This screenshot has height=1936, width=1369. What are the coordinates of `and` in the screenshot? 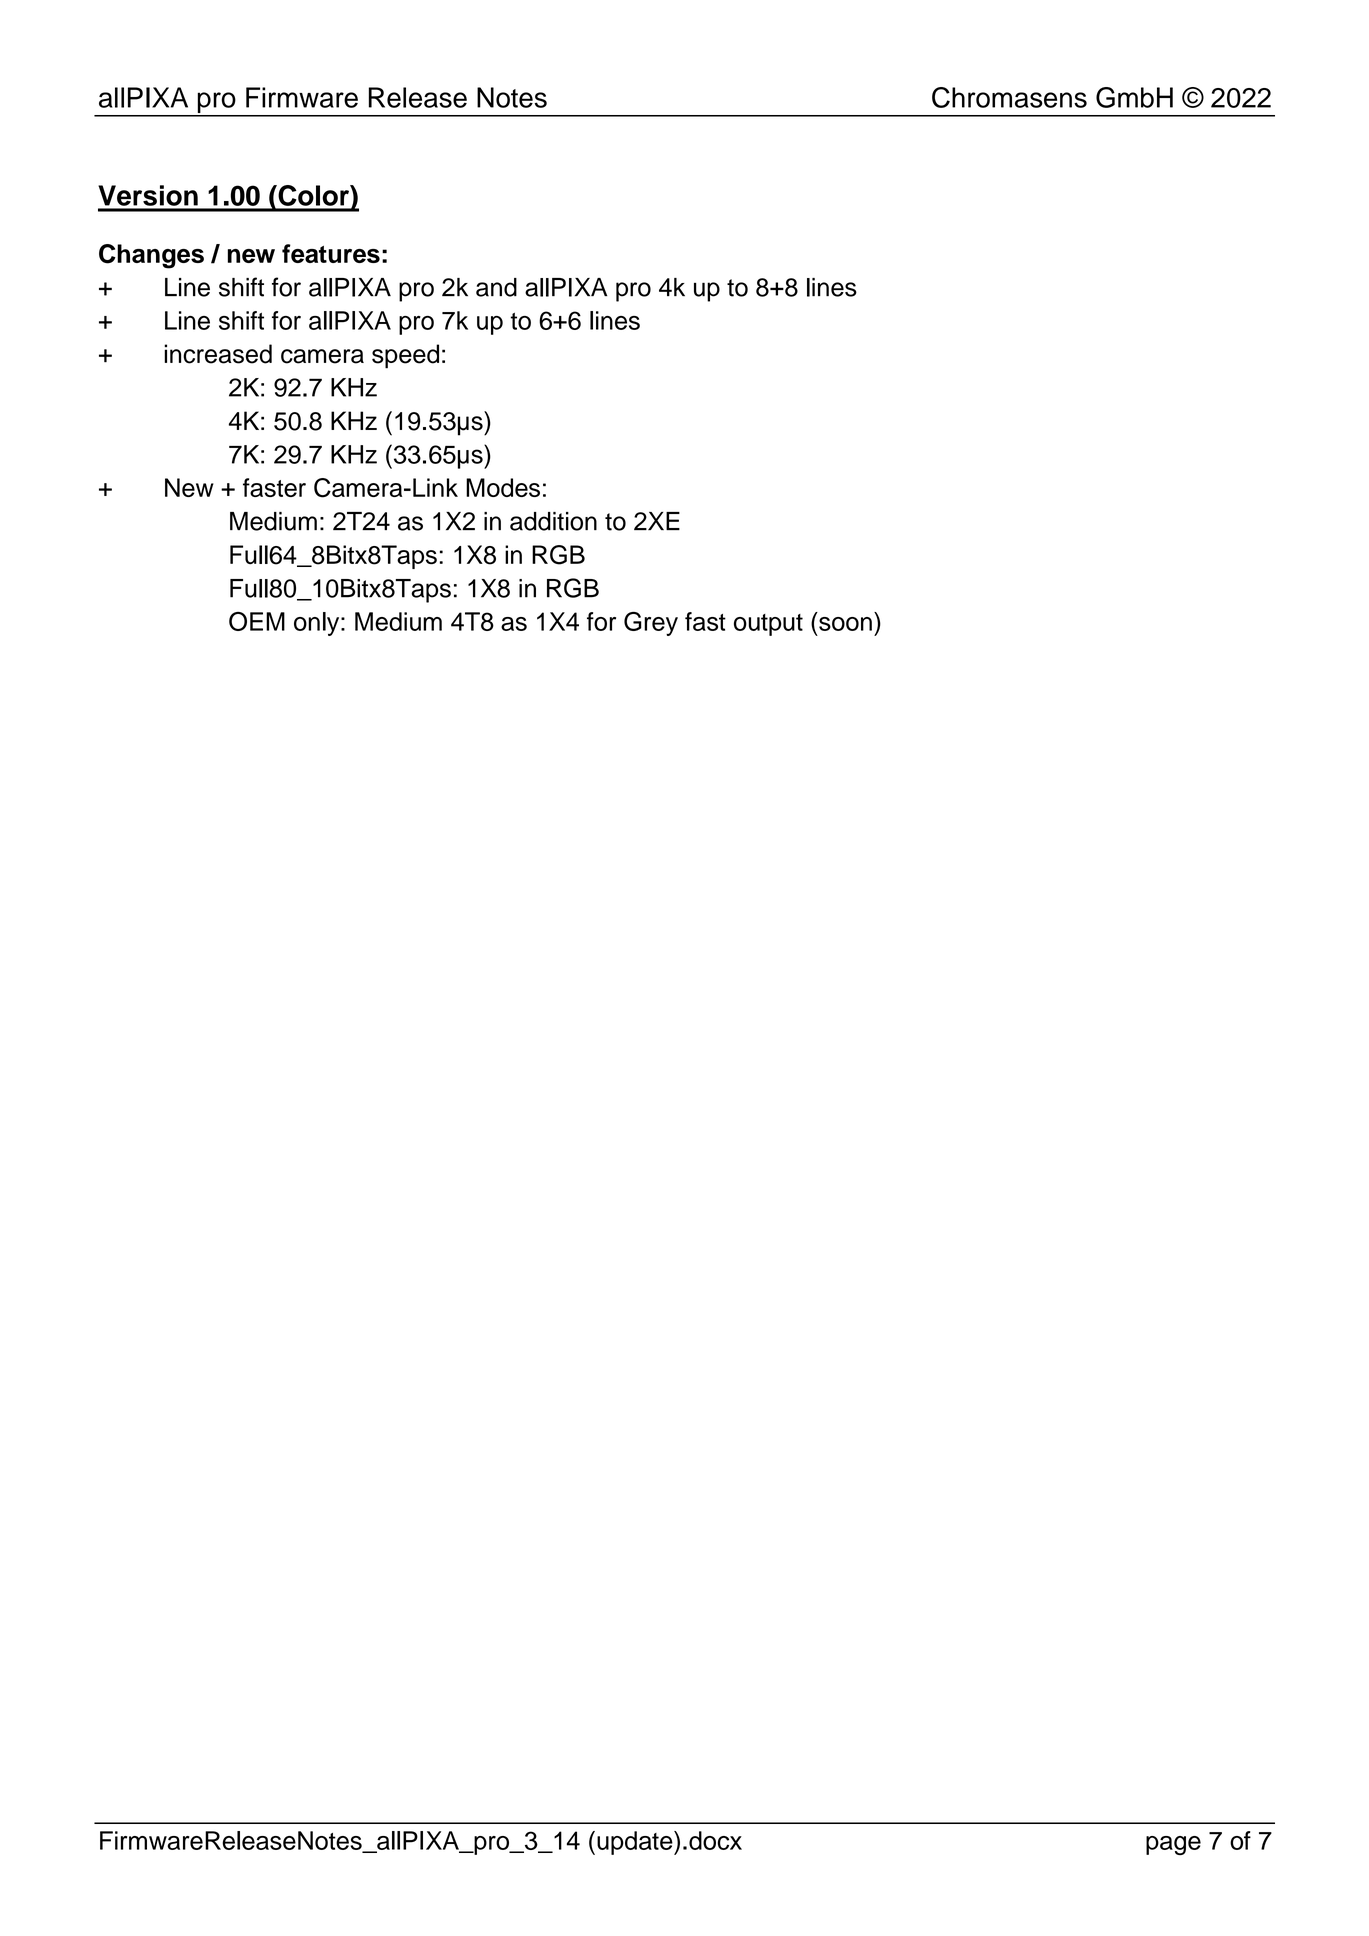 It's located at (496, 287).
